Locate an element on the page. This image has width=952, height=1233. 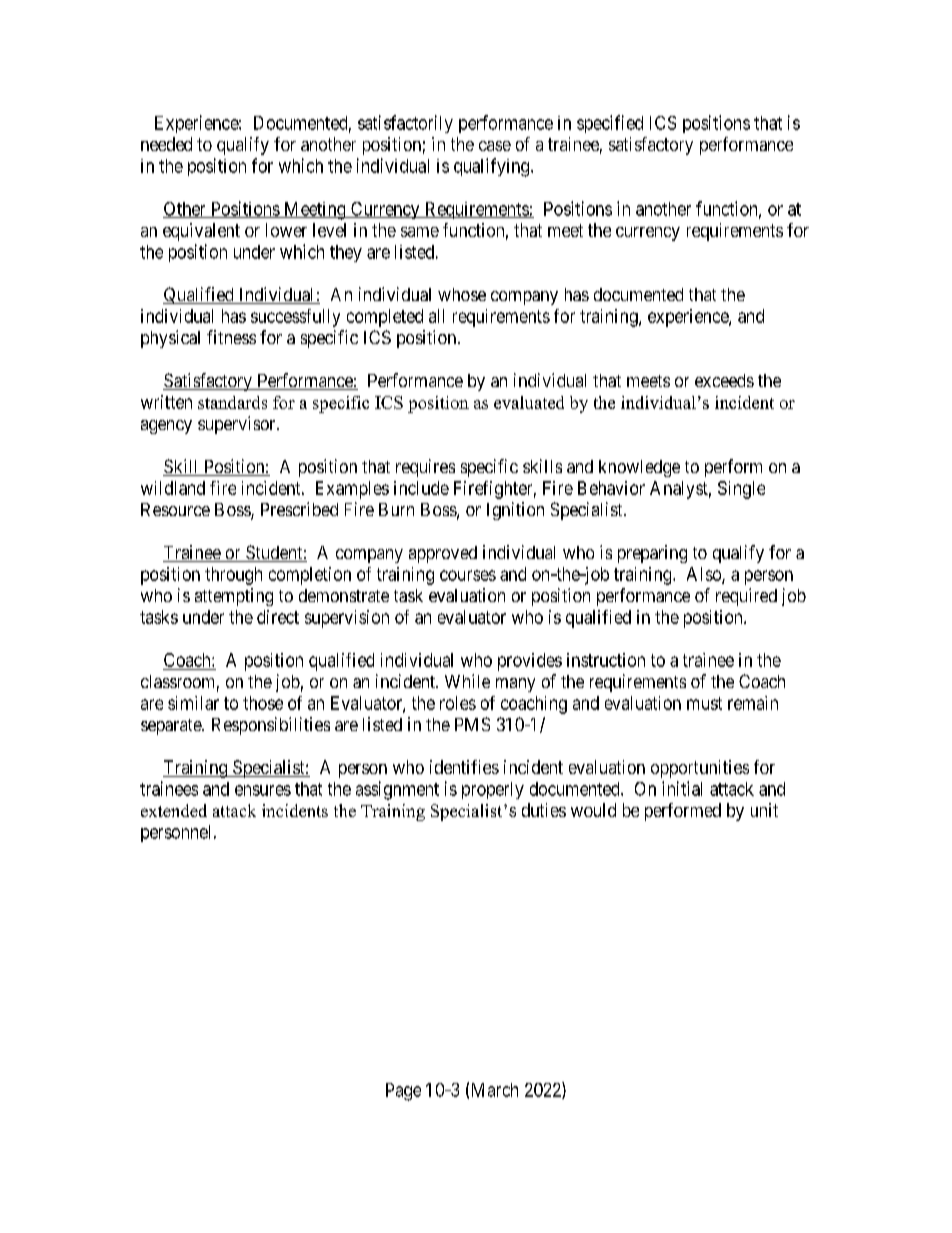
case is located at coordinates (495, 146).
